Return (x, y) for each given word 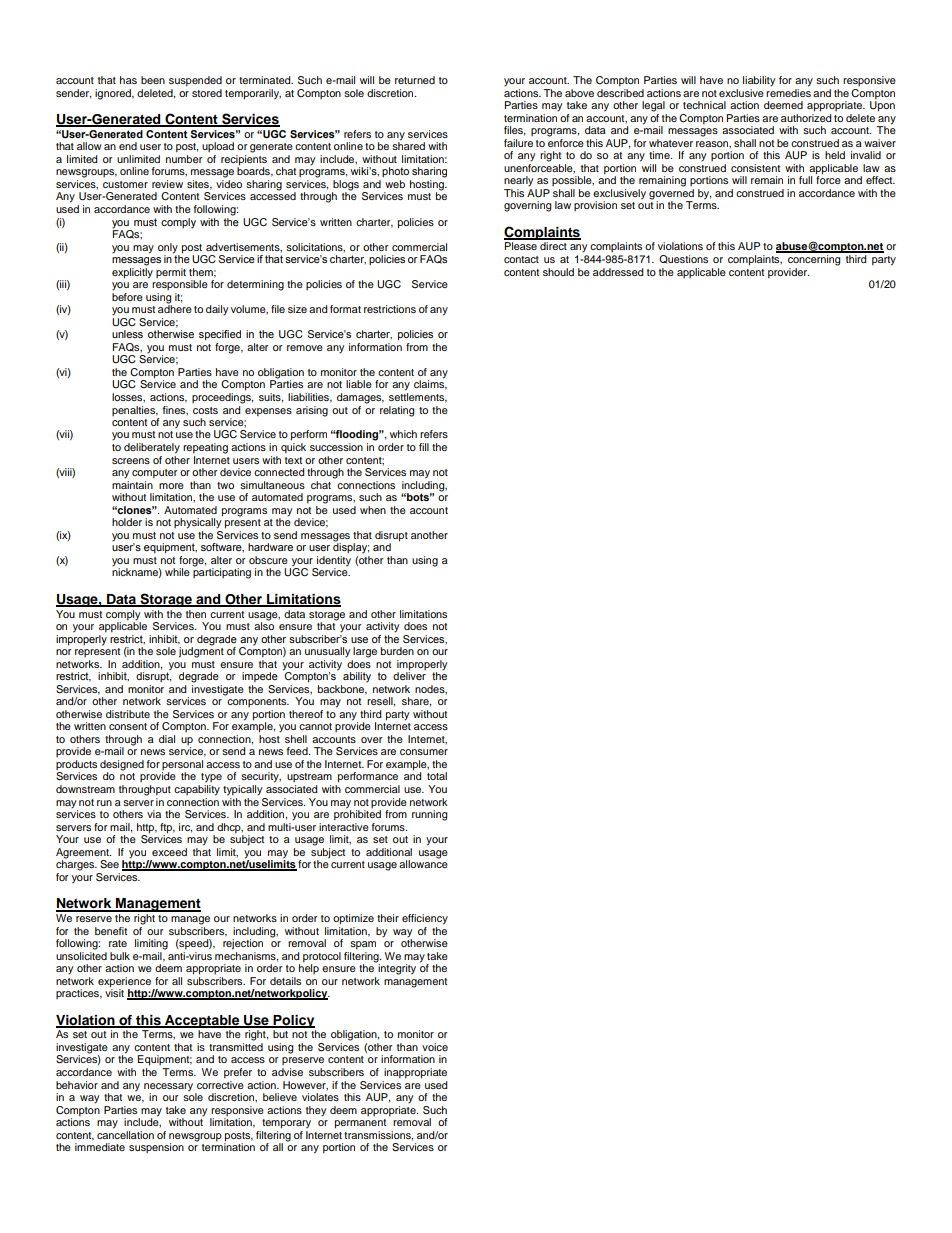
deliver (409, 675)
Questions (683, 259)
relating (397, 411)
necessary (168, 1087)
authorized (806, 116)
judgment (201, 651)
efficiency (425, 919)
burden (397, 651)
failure (518, 143)
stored (207, 93)
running (429, 815)
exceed (169, 852)
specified (220, 335)
